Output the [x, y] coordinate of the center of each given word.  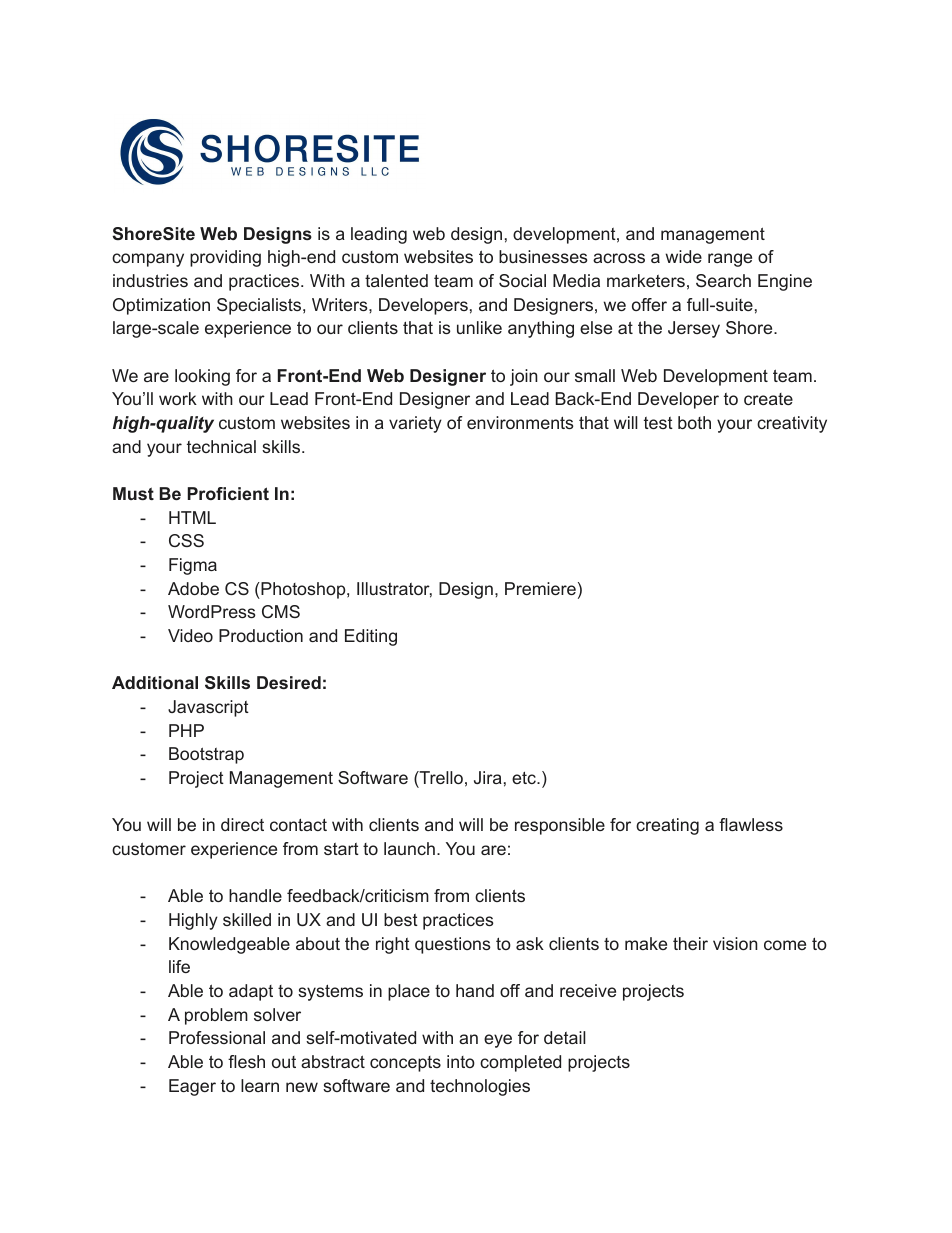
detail [565, 1037]
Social [522, 280]
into [461, 1061]
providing [225, 258]
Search [723, 280]
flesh [246, 1061]
